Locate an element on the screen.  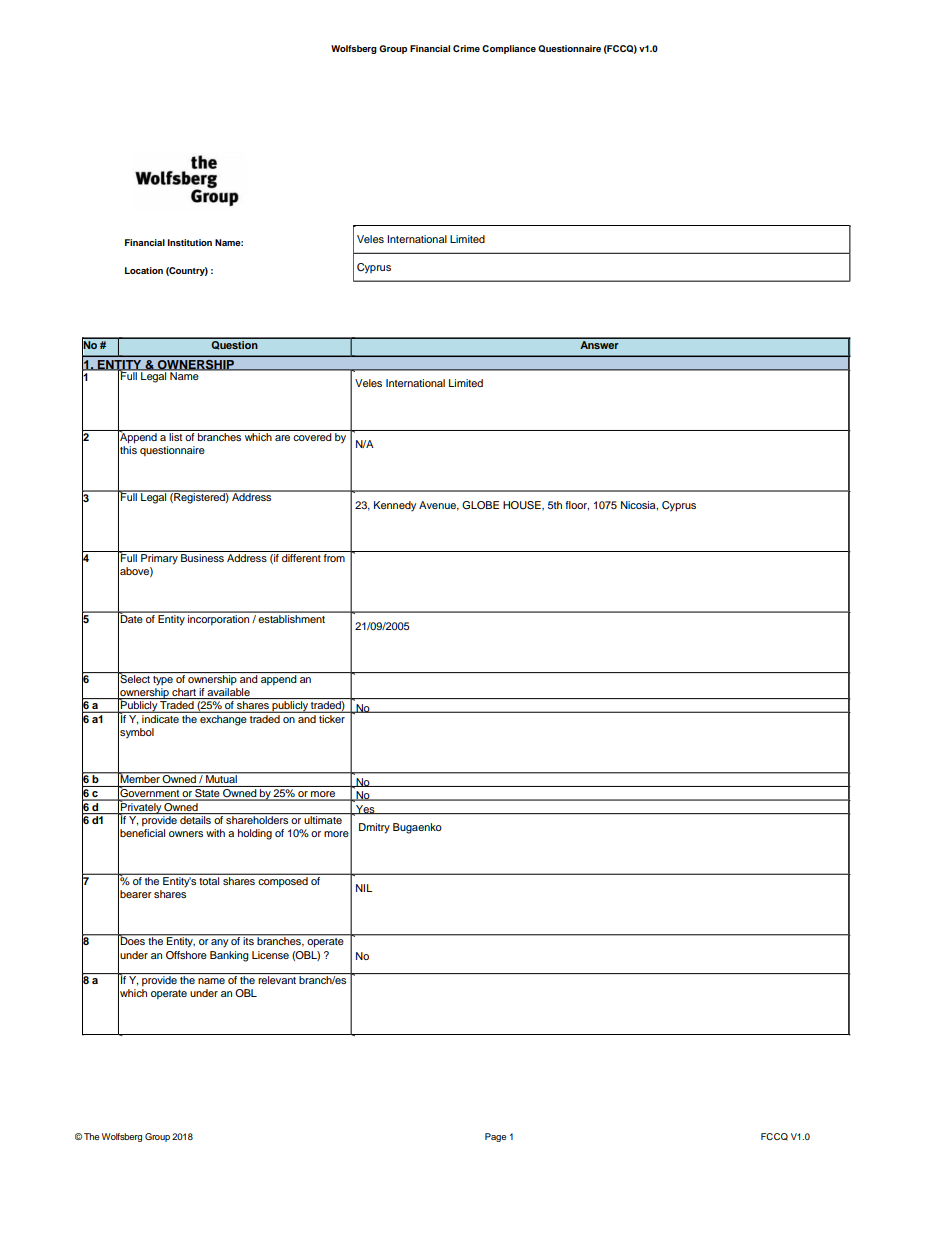
Offshore is located at coordinates (186, 955).
